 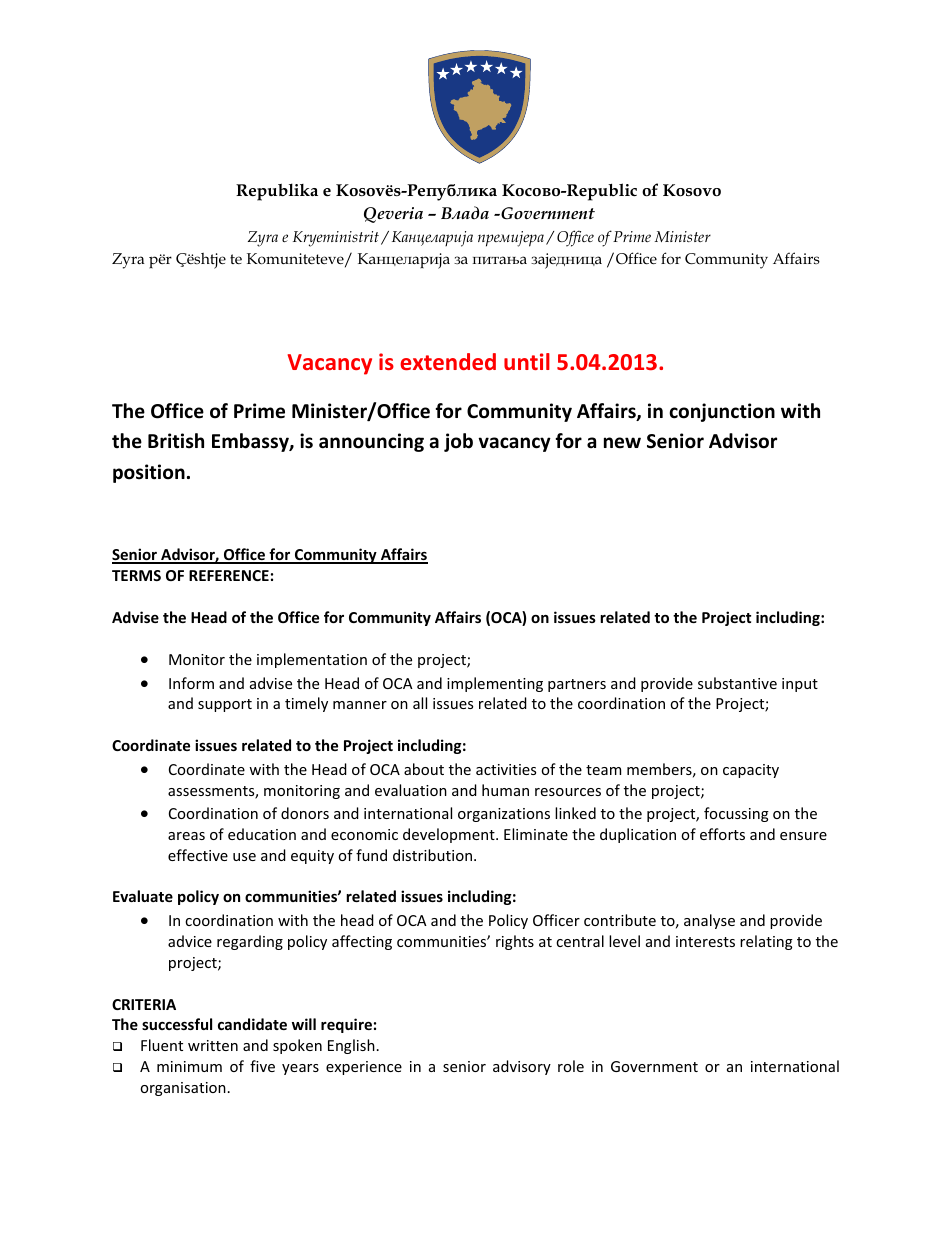 What do you see at coordinates (143, 896) in the screenshot?
I see `Evaluate` at bounding box center [143, 896].
